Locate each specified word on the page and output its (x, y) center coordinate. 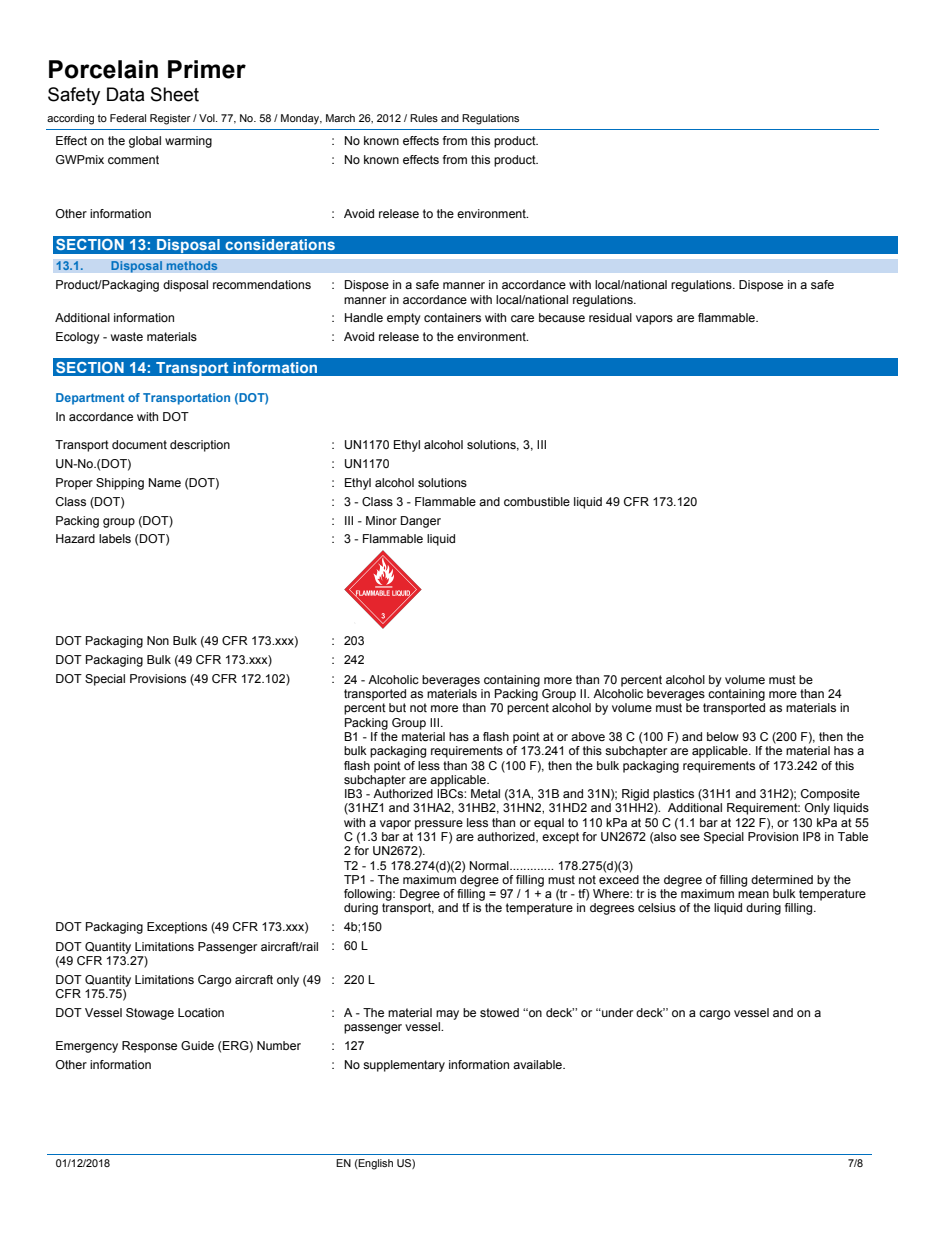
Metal (485, 793)
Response (149, 1047)
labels (115, 538)
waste (127, 336)
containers (452, 317)
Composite (830, 795)
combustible (537, 501)
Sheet (175, 94)
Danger (421, 522)
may (447, 1015)
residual (610, 317)
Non (158, 640)
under (616, 1012)
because (562, 317)
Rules (424, 118)
